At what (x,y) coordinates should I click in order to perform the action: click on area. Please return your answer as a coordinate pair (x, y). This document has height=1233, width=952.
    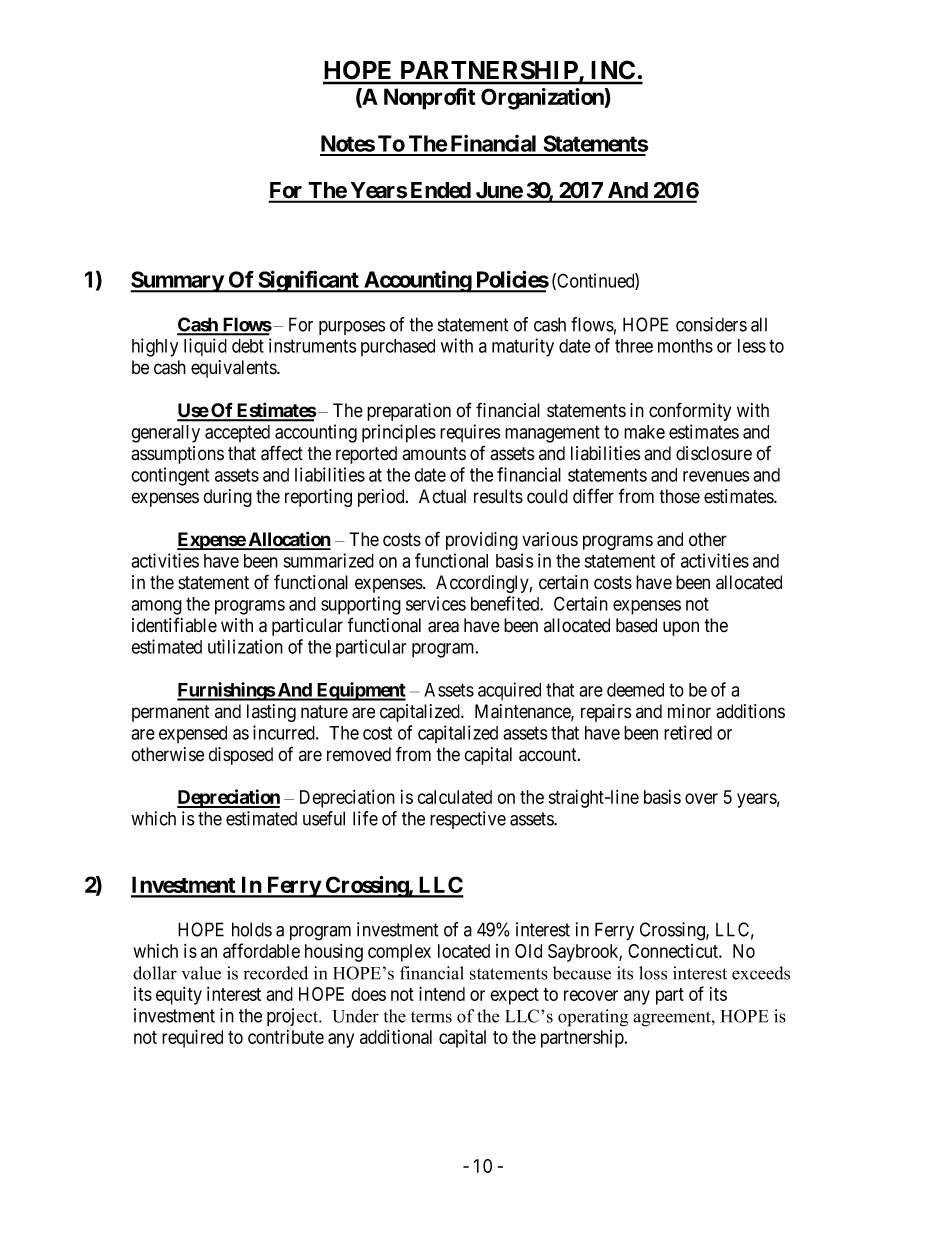
    Looking at the image, I should click on (443, 627).
